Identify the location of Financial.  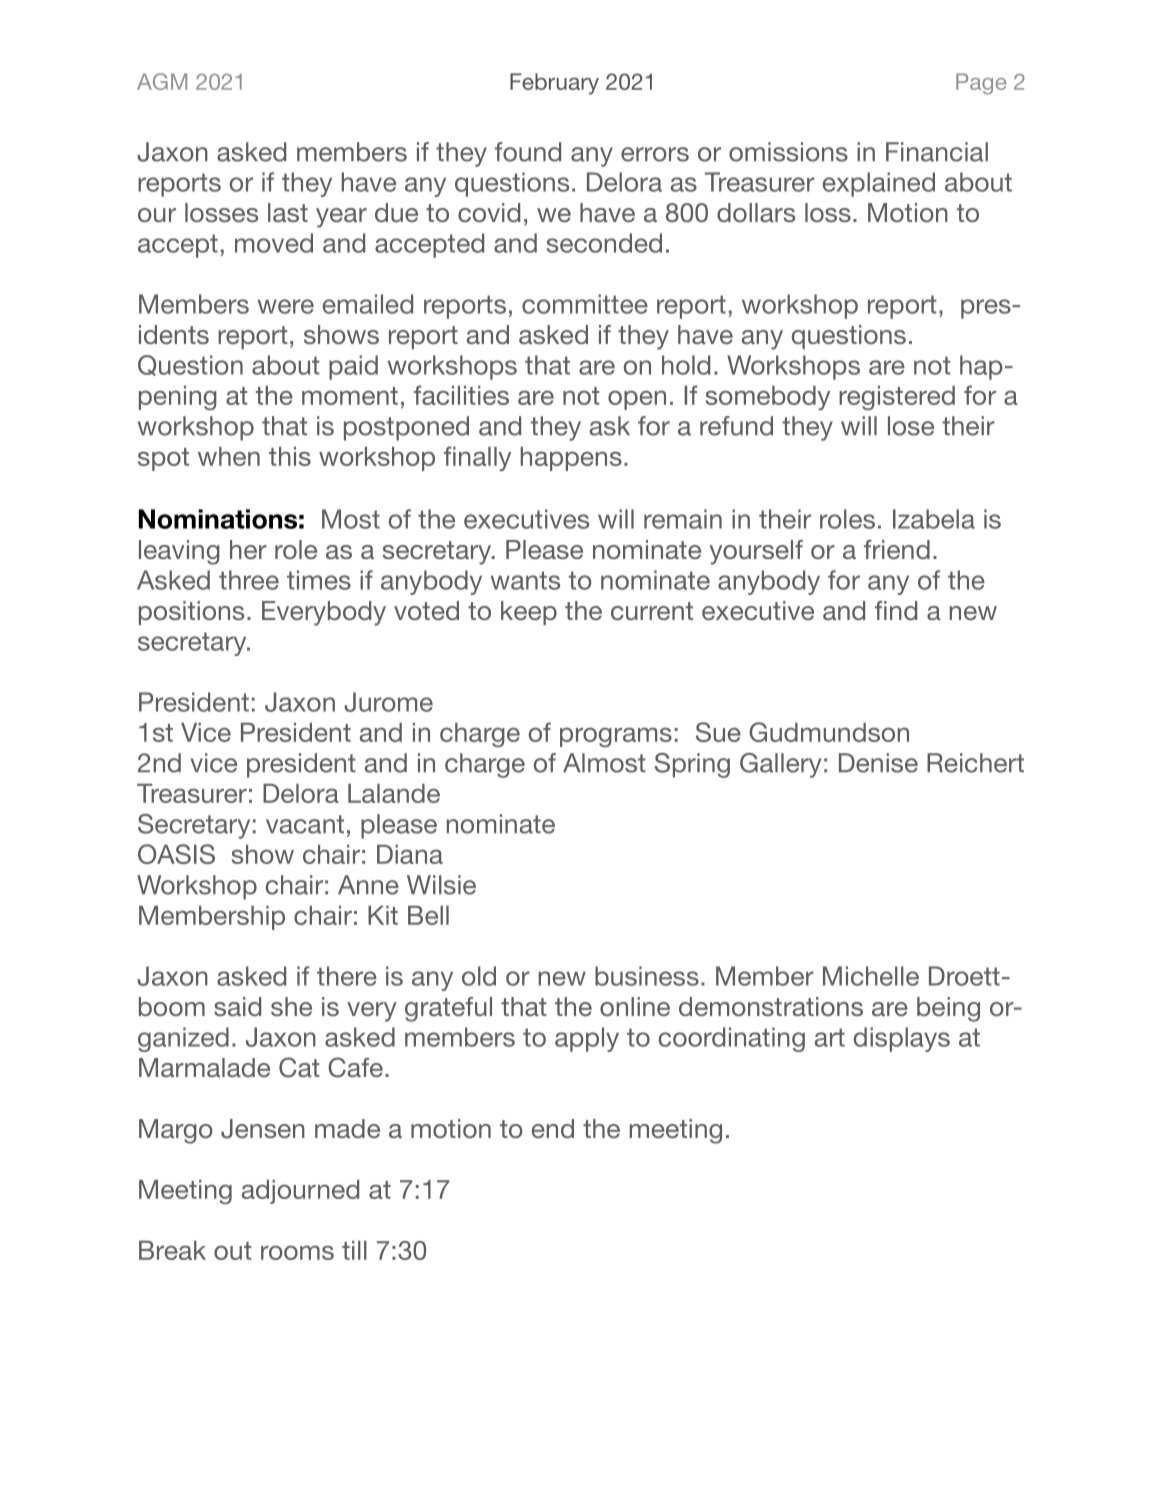
(937, 152).
